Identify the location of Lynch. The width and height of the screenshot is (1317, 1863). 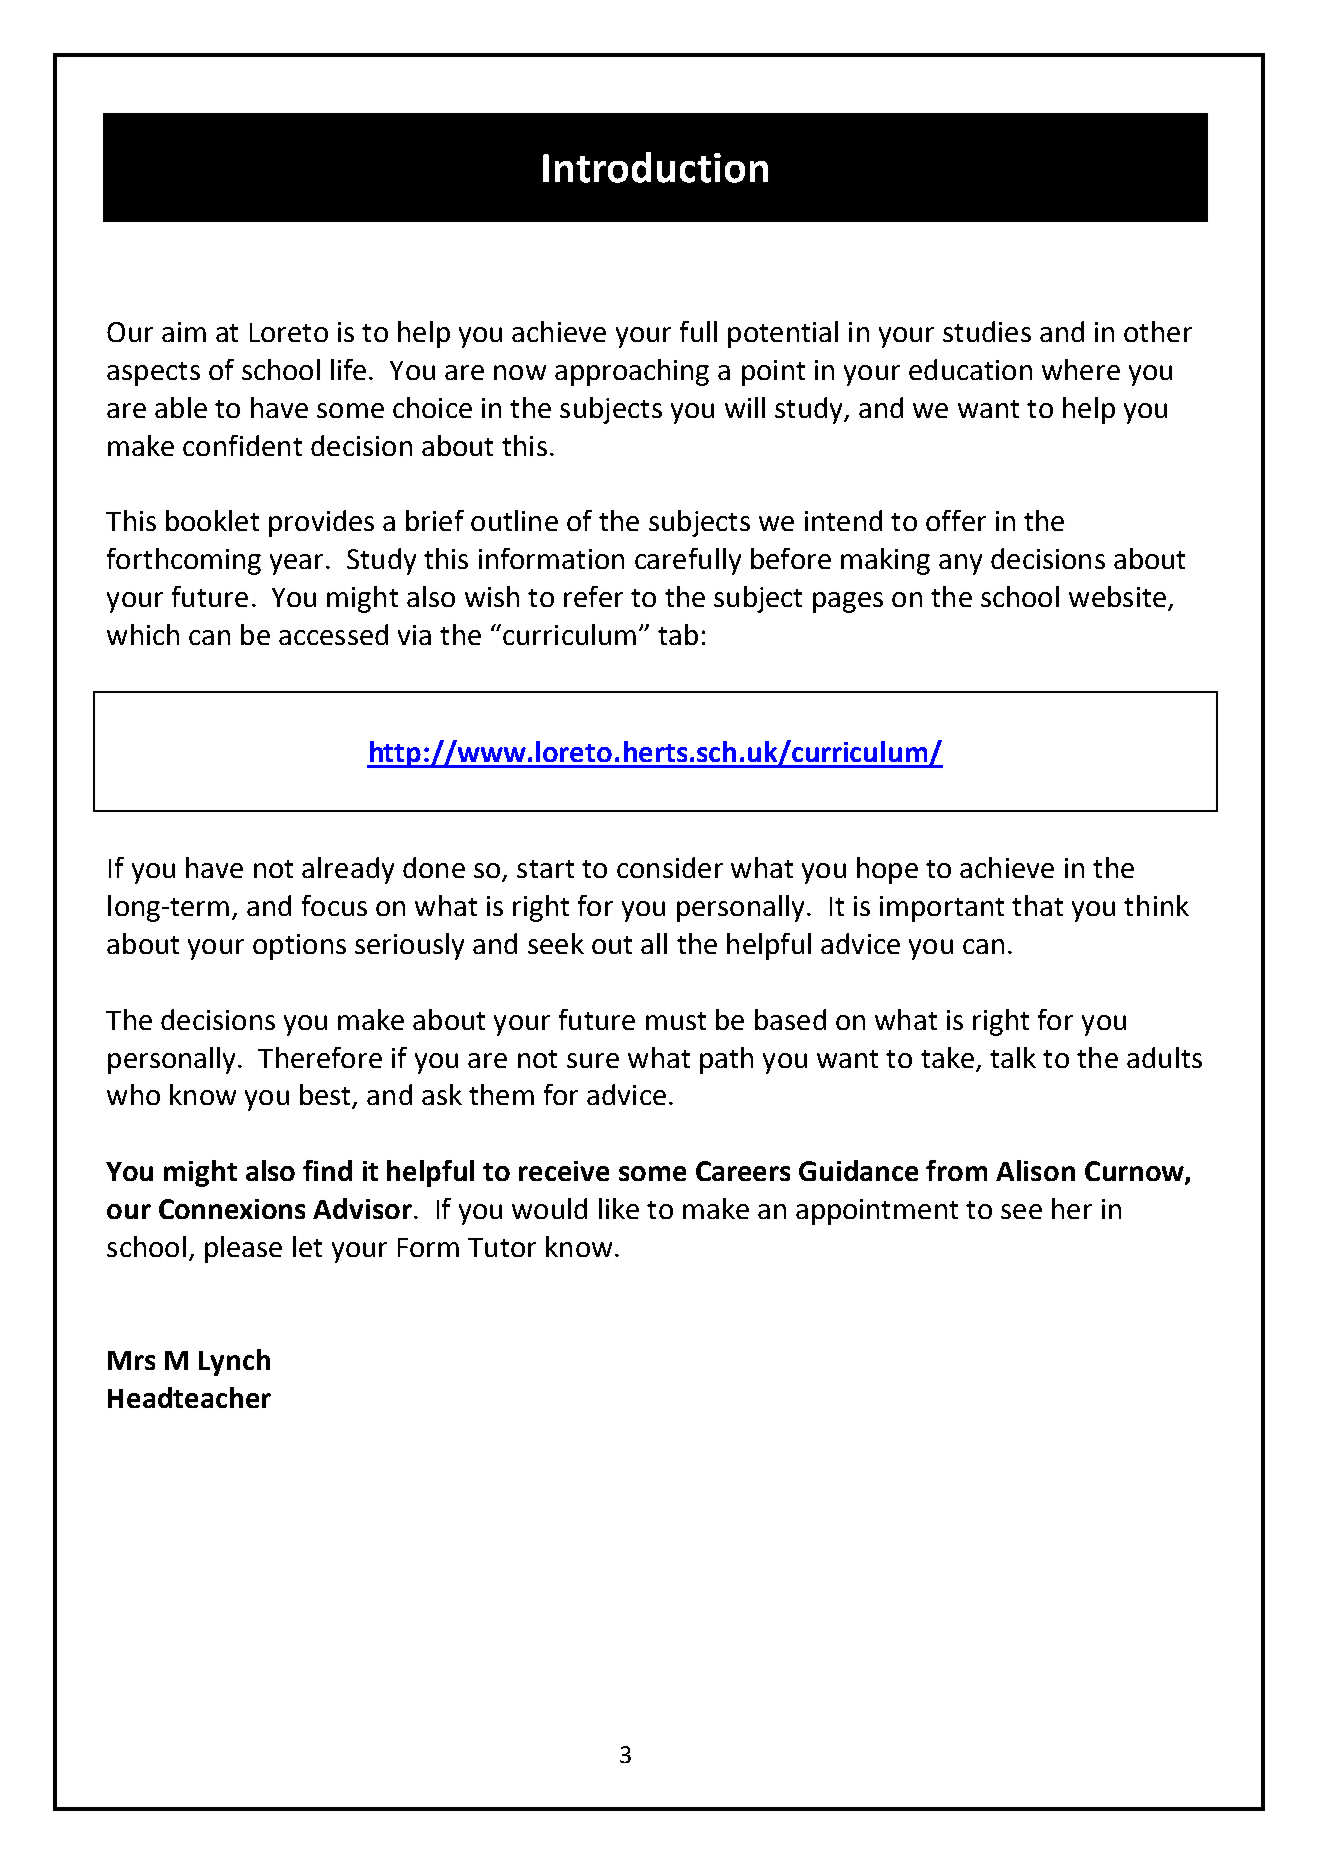
(234, 1362).
